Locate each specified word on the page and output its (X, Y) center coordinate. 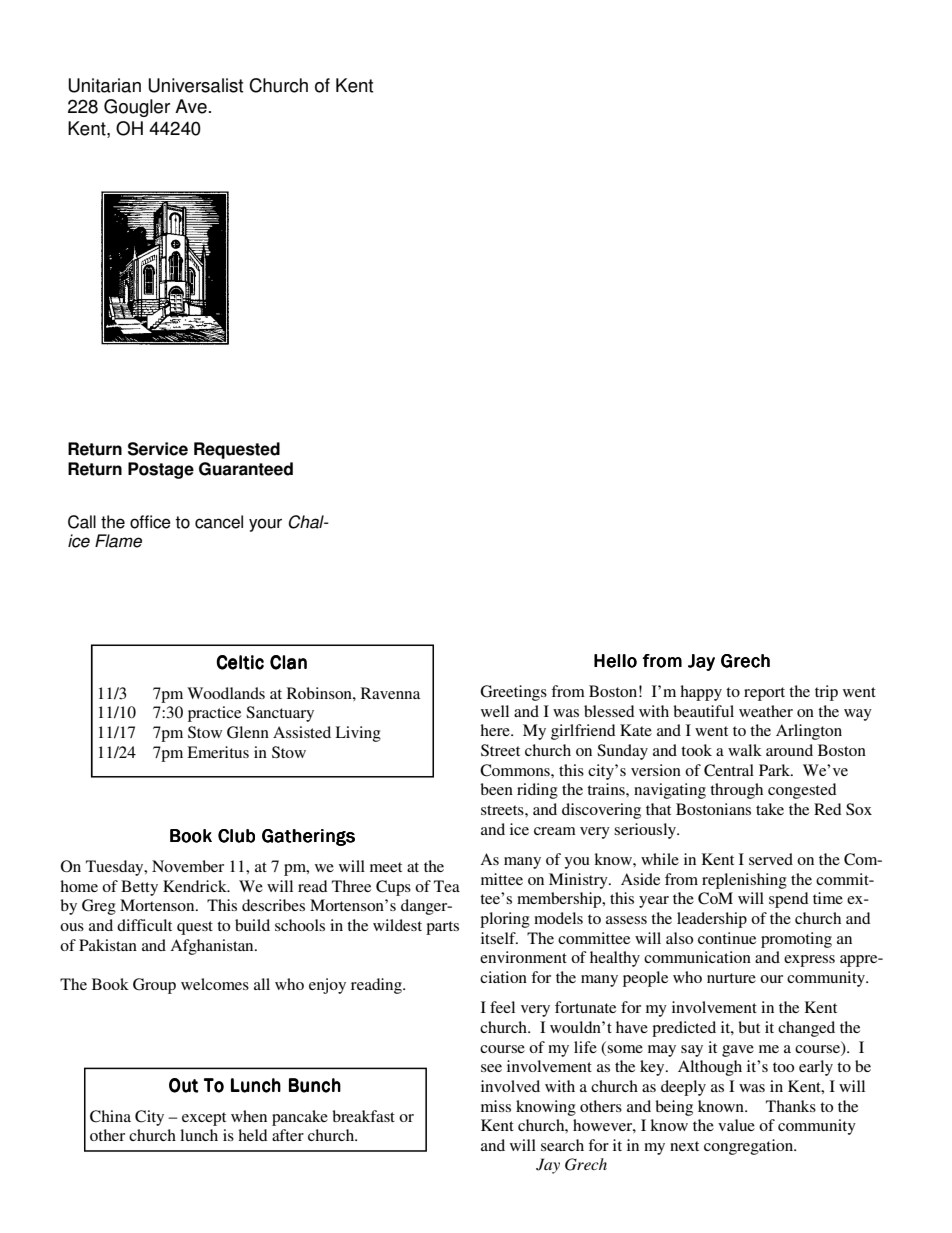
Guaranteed (246, 469)
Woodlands (226, 693)
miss (496, 1106)
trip (826, 693)
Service (158, 449)
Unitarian (104, 85)
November (188, 866)
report (764, 694)
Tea (447, 886)
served (771, 859)
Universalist (195, 85)
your (265, 525)
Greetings (513, 693)
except (204, 1119)
